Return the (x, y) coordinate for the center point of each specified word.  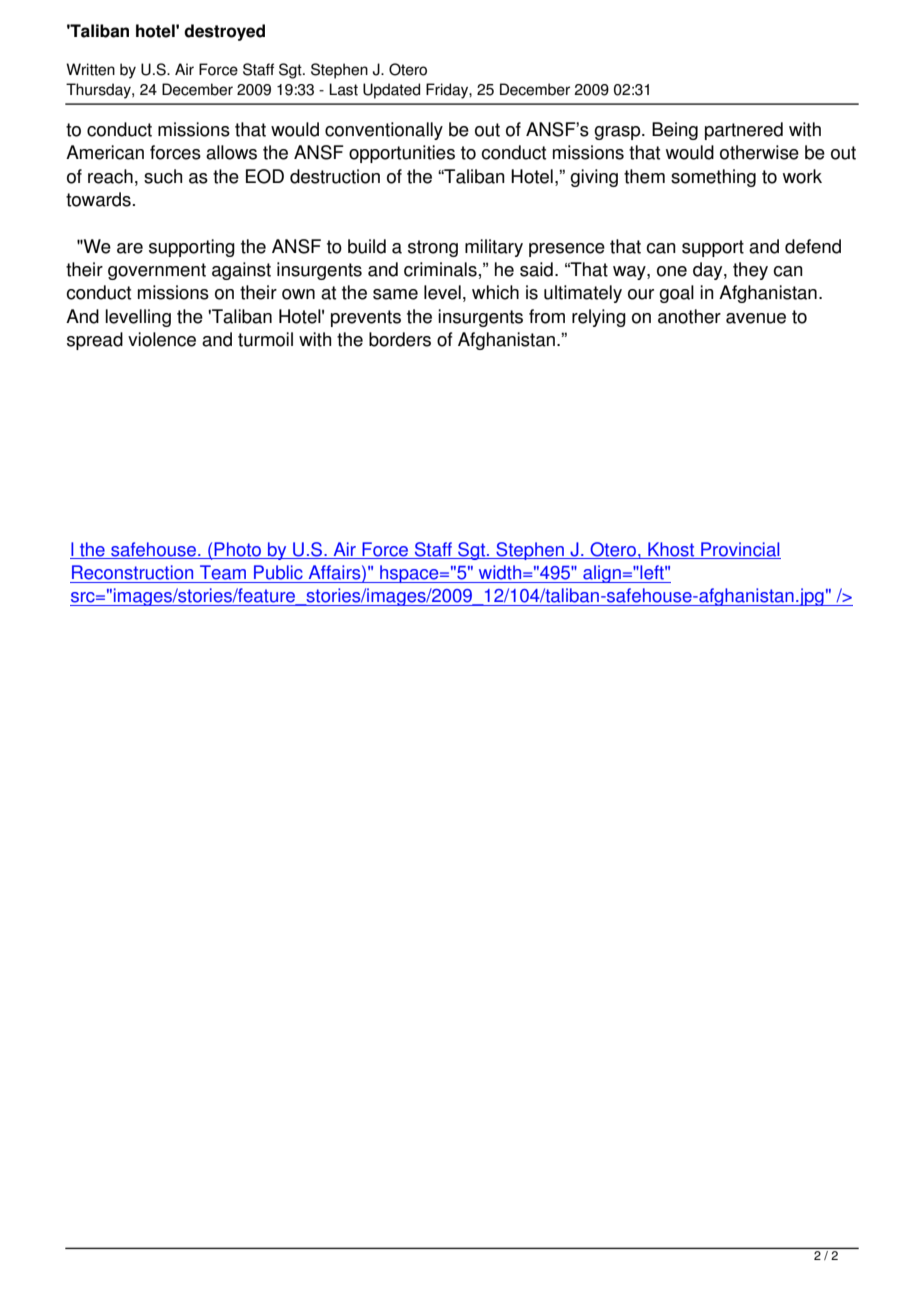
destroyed (224, 32)
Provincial (740, 550)
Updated (391, 91)
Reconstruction (132, 572)
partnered (744, 131)
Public (278, 572)
